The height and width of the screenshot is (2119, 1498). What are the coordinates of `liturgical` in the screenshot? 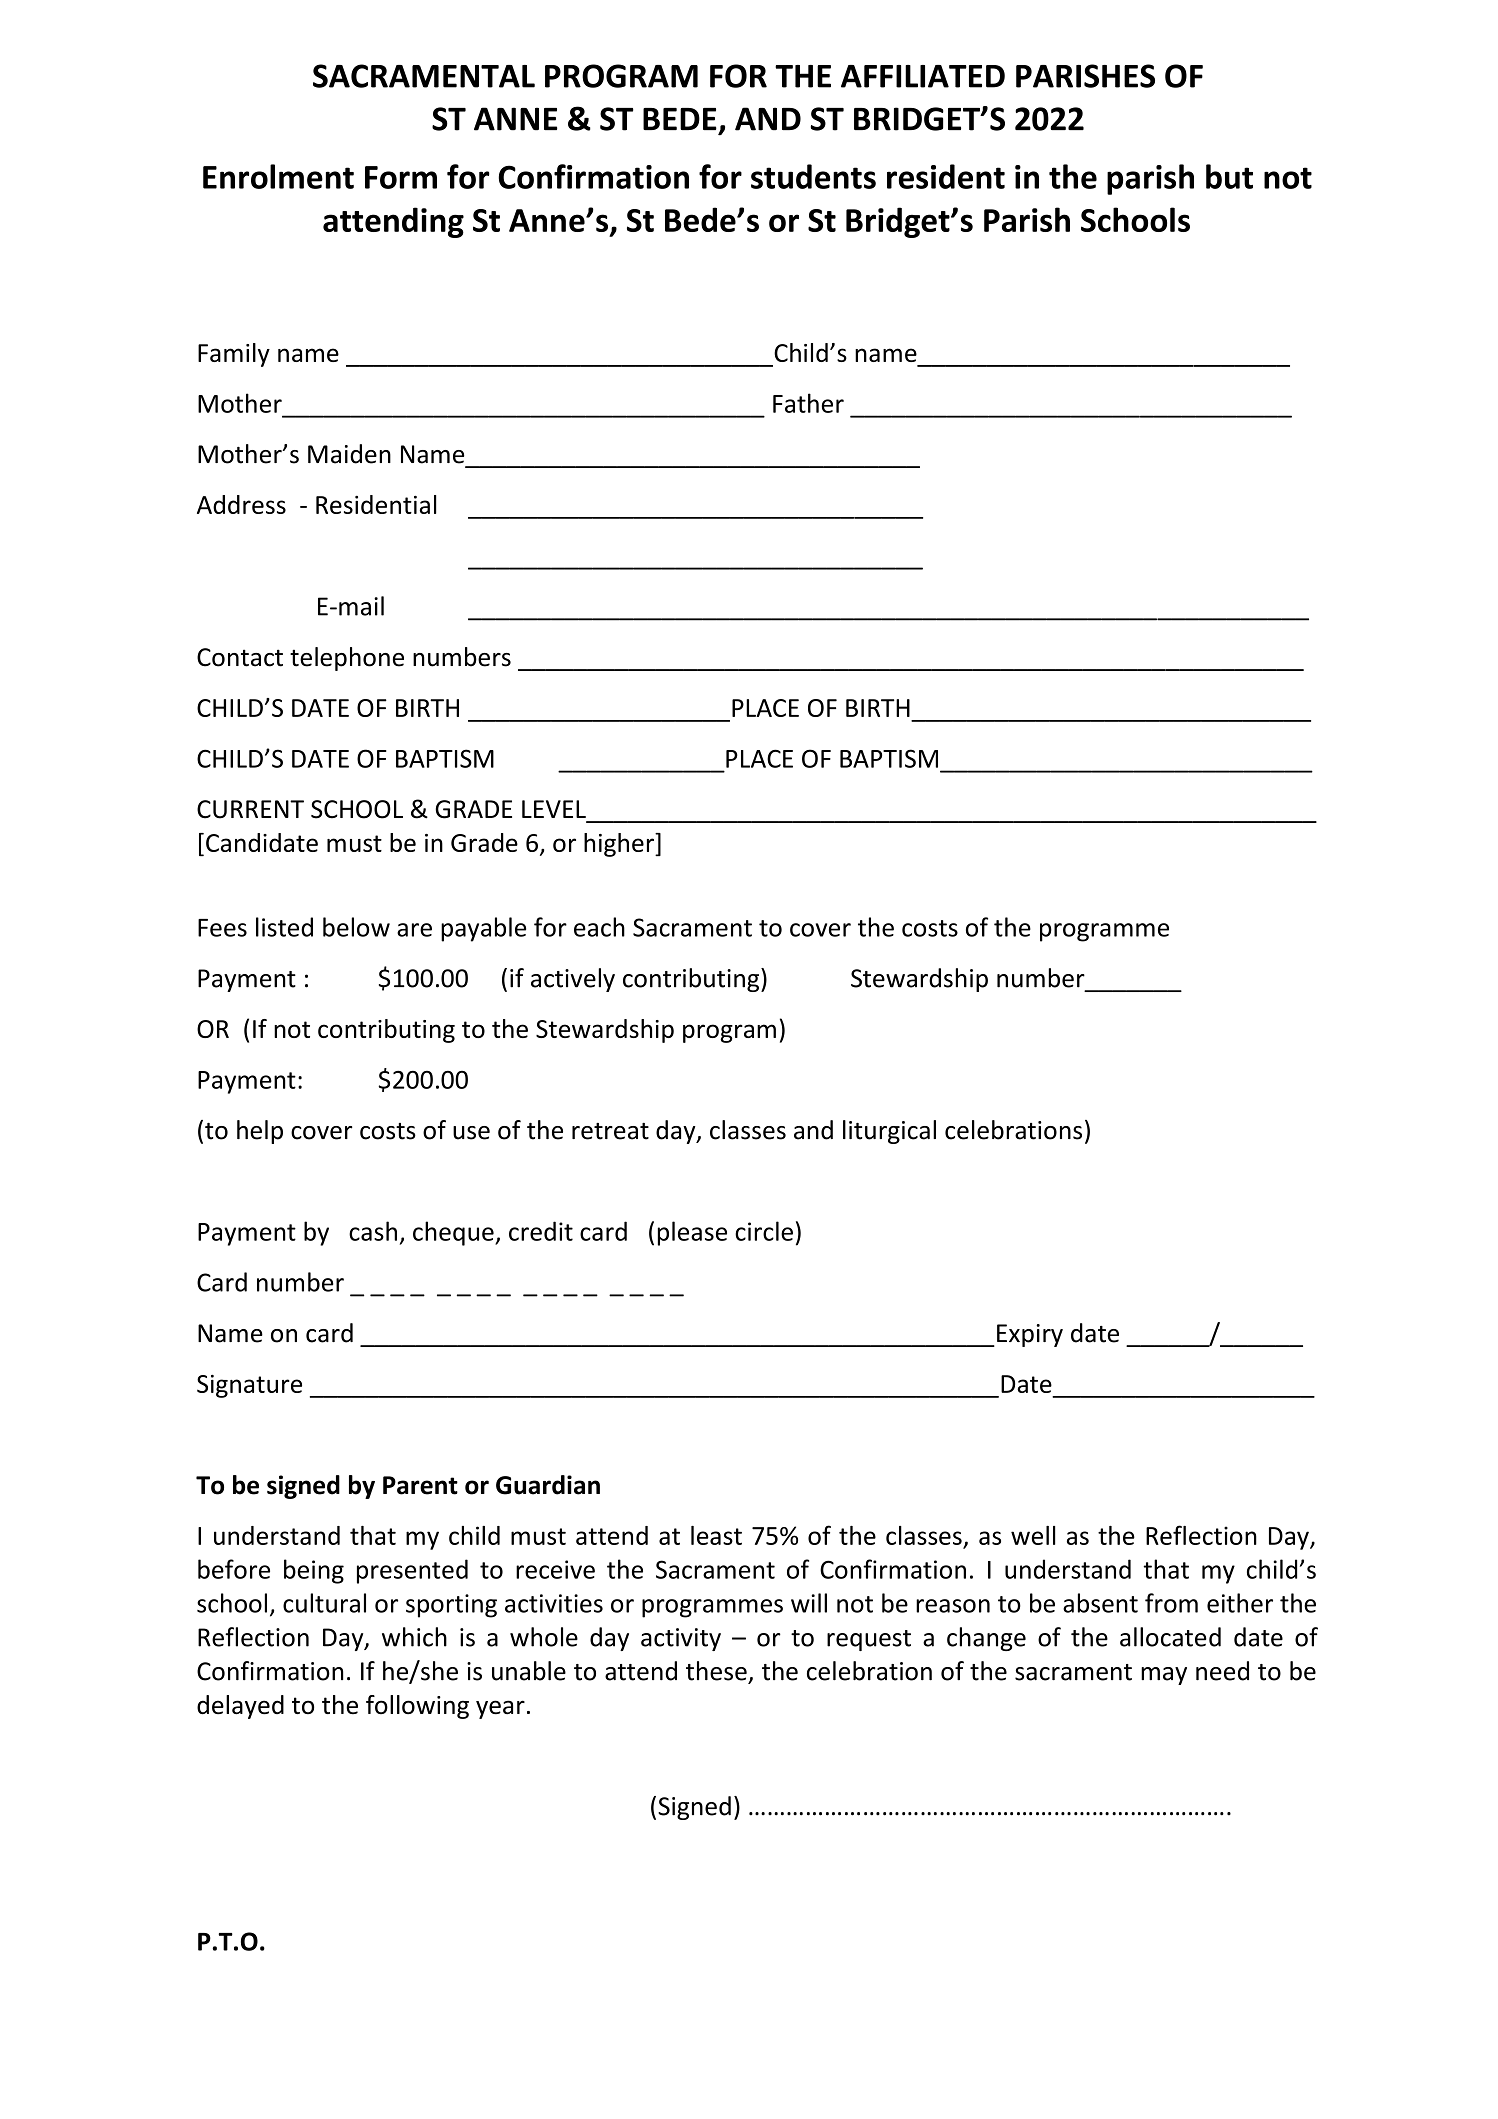 It's located at (889, 1132).
